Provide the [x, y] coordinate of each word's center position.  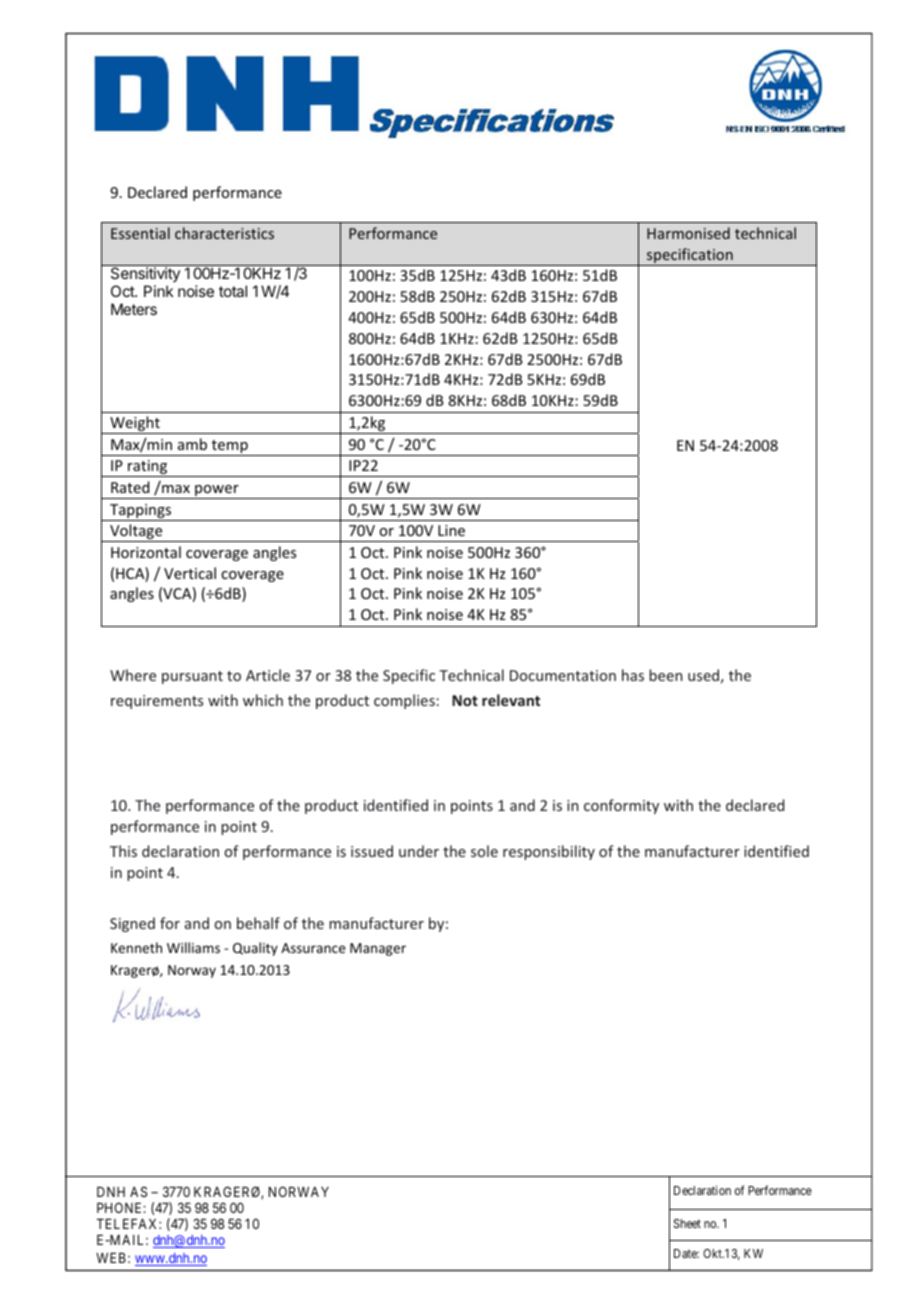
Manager [378, 949]
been [666, 675]
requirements [157, 702]
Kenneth [136, 947]
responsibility [549, 852]
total [233, 291]
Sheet [687, 1223]
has [633, 675]
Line [451, 530]
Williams [193, 947]
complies [404, 701]
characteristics [224, 233]
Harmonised [688, 233]
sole [484, 851]
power [217, 492]
